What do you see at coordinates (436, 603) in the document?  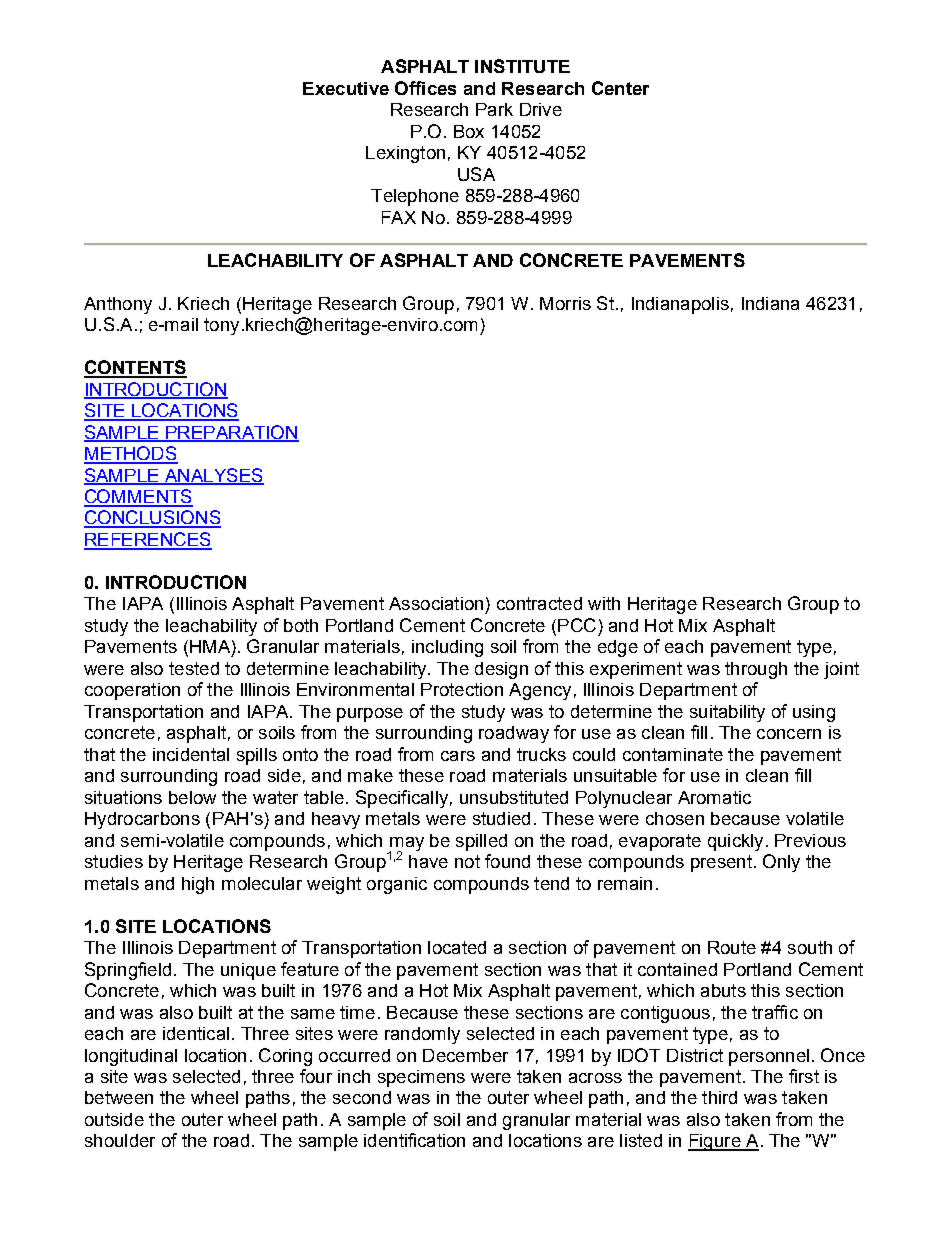 I see `Association` at bounding box center [436, 603].
